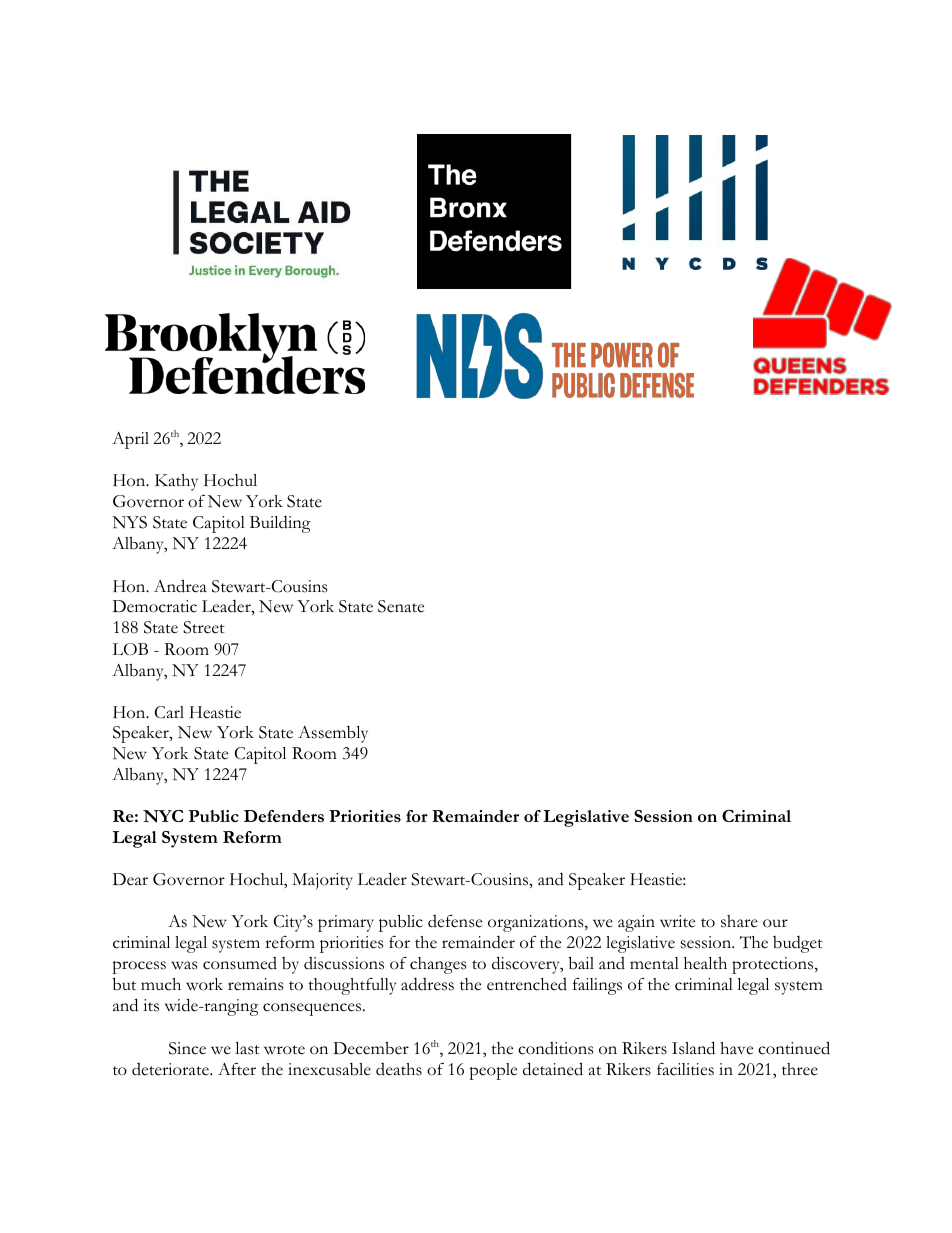  What do you see at coordinates (176, 482) in the screenshot?
I see `Kathy` at bounding box center [176, 482].
